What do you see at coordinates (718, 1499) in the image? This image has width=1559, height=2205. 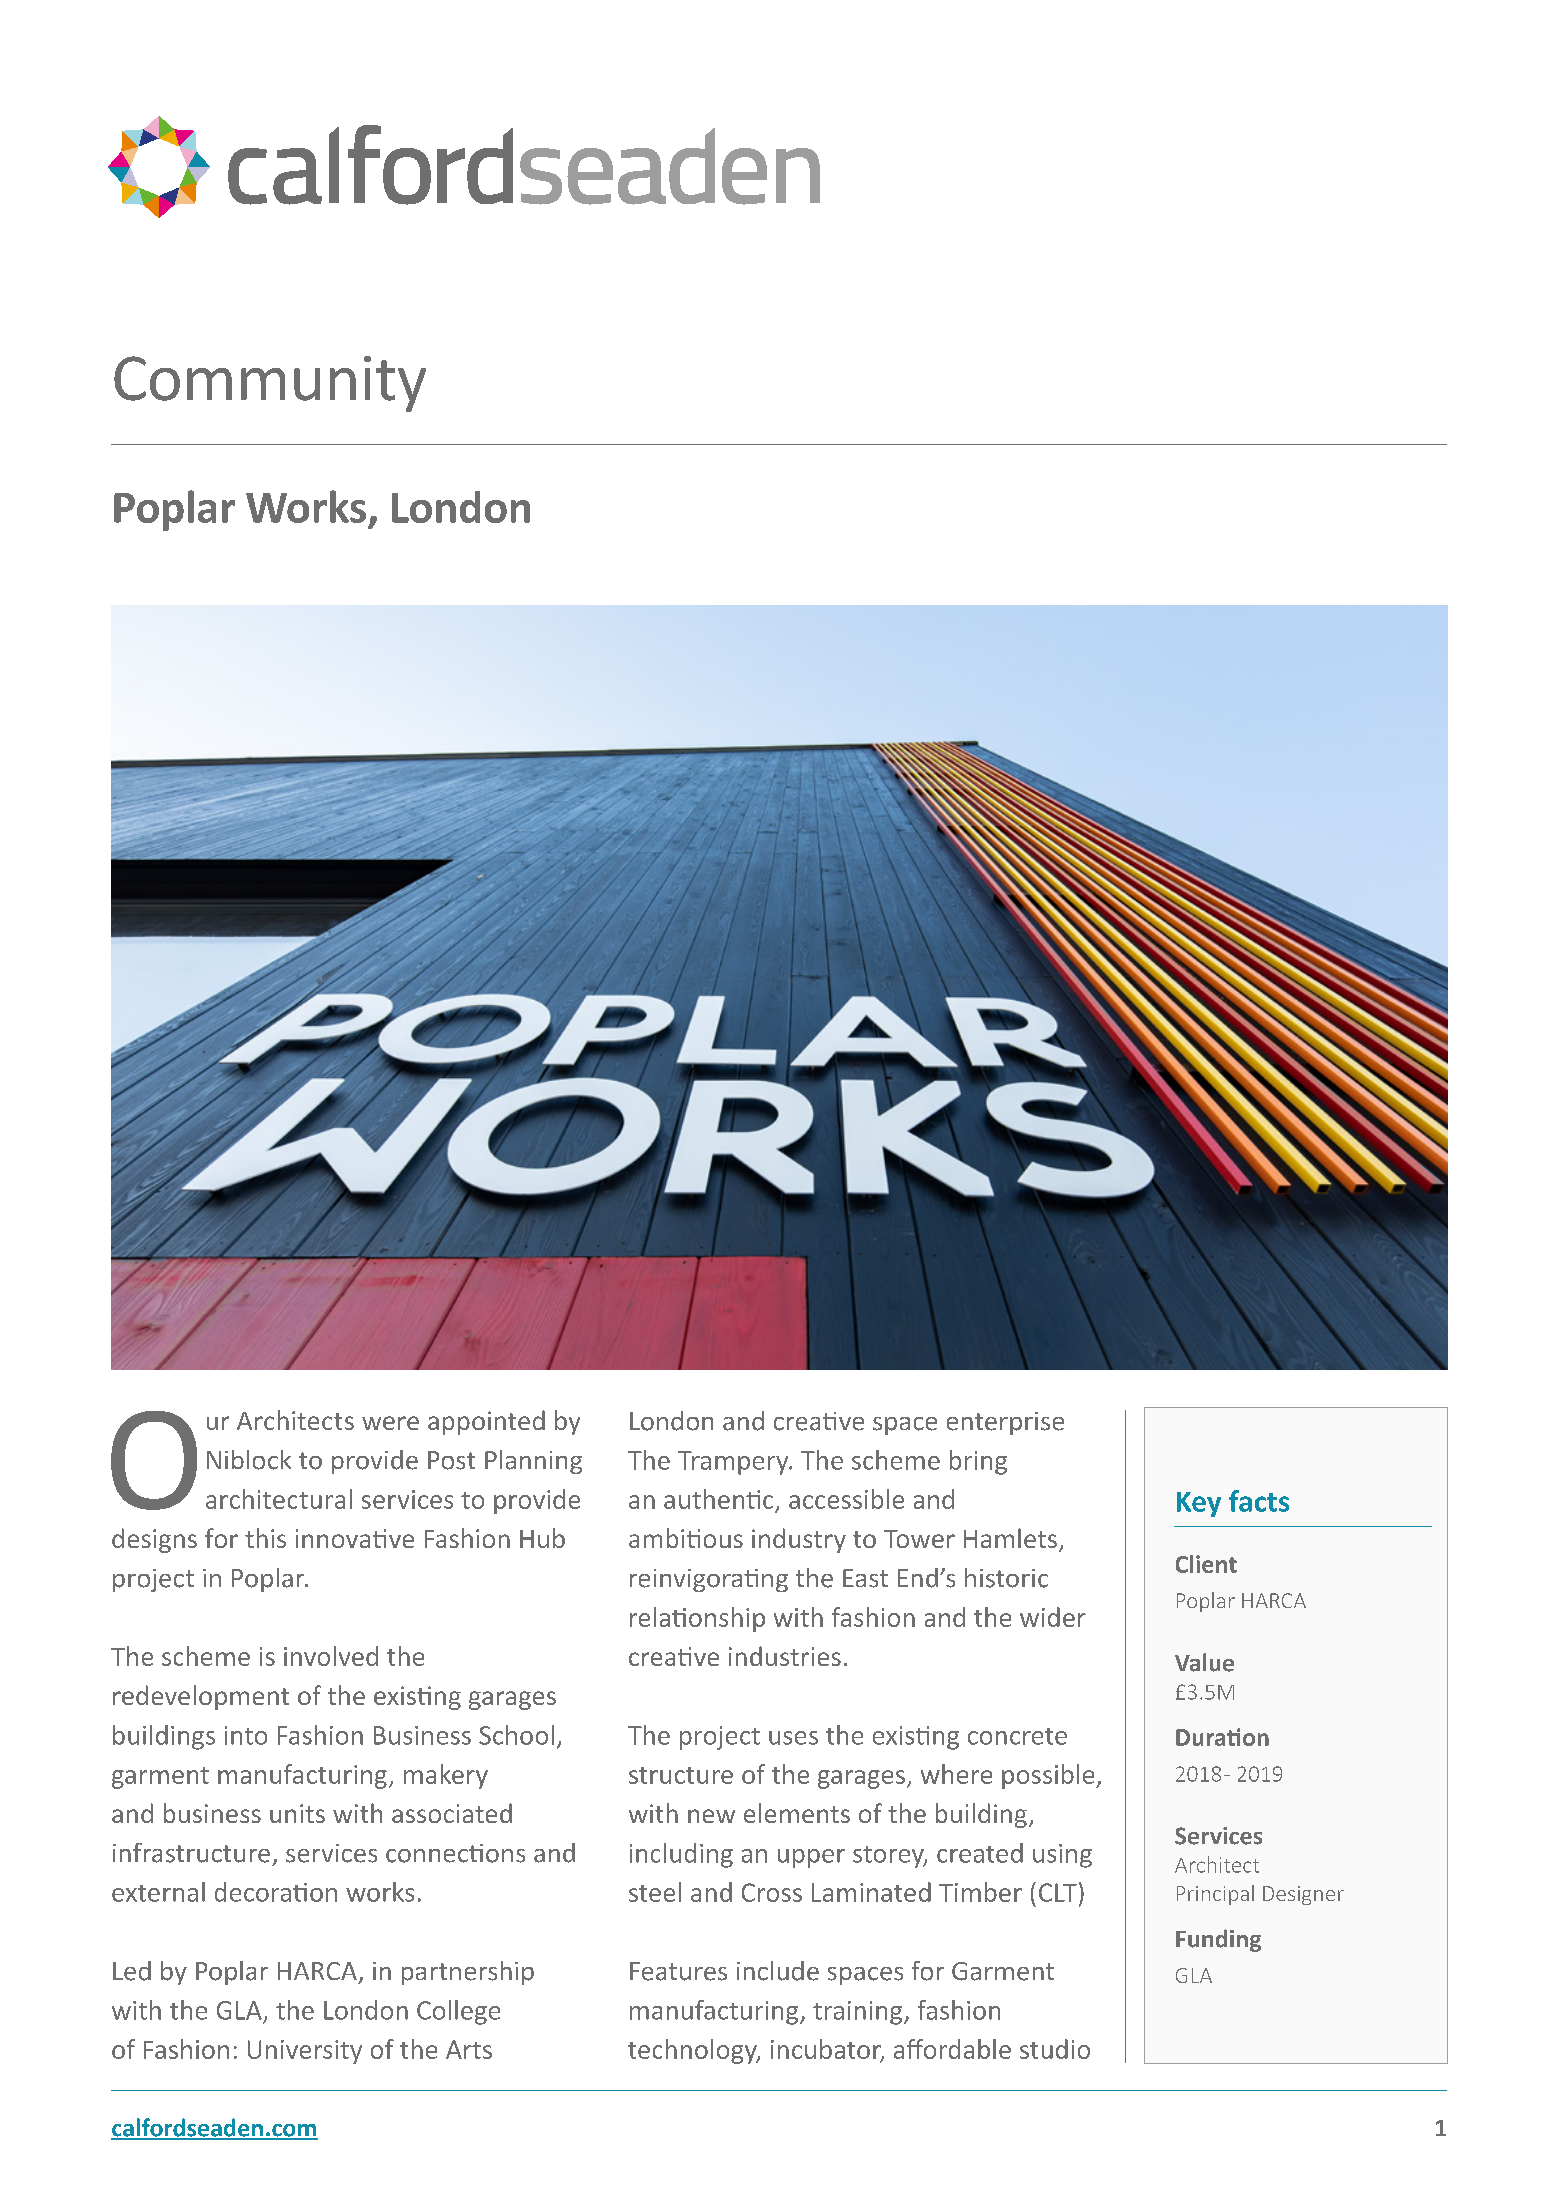 I see `authentic` at bounding box center [718, 1499].
